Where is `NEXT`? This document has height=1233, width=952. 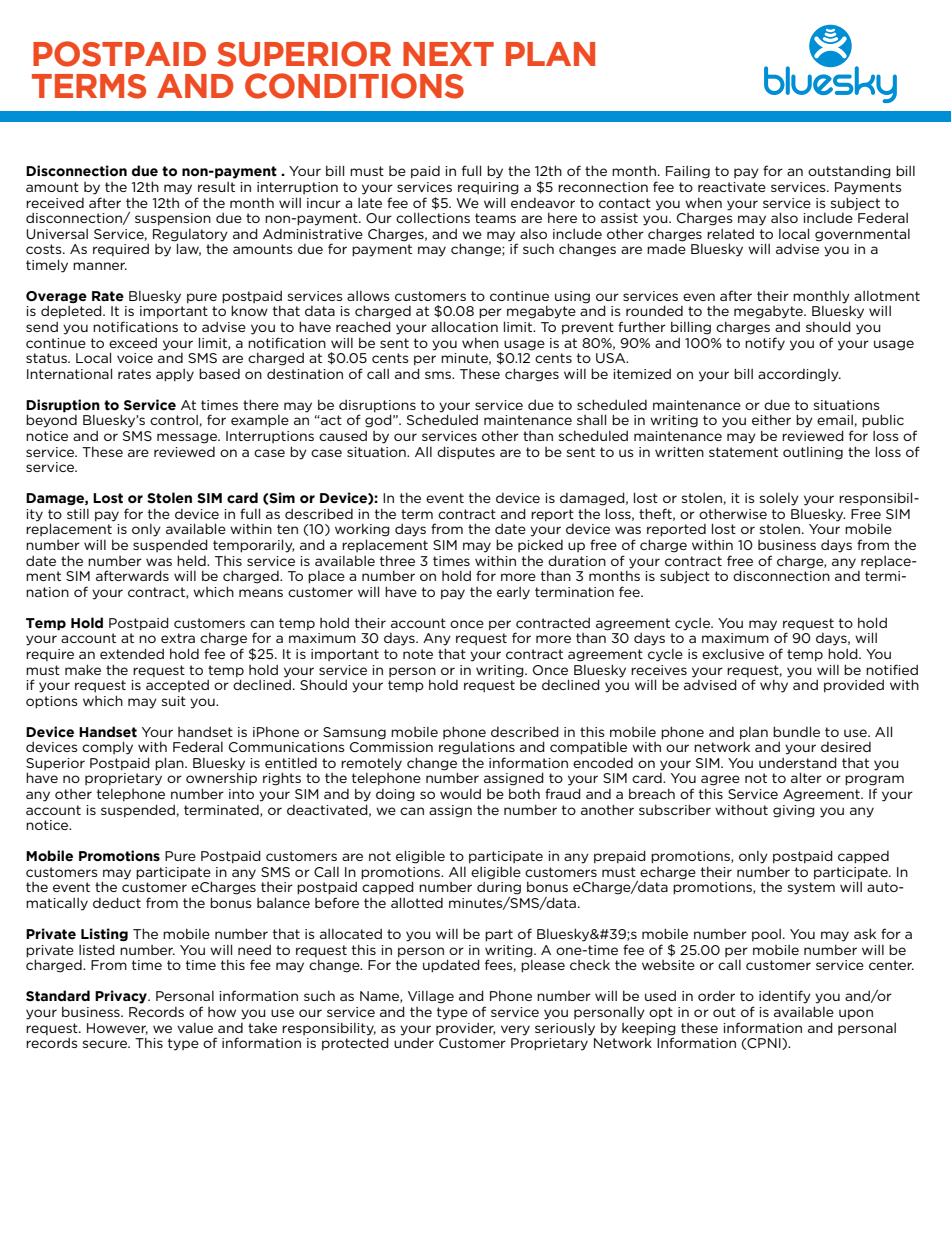 NEXT is located at coordinates (448, 54).
